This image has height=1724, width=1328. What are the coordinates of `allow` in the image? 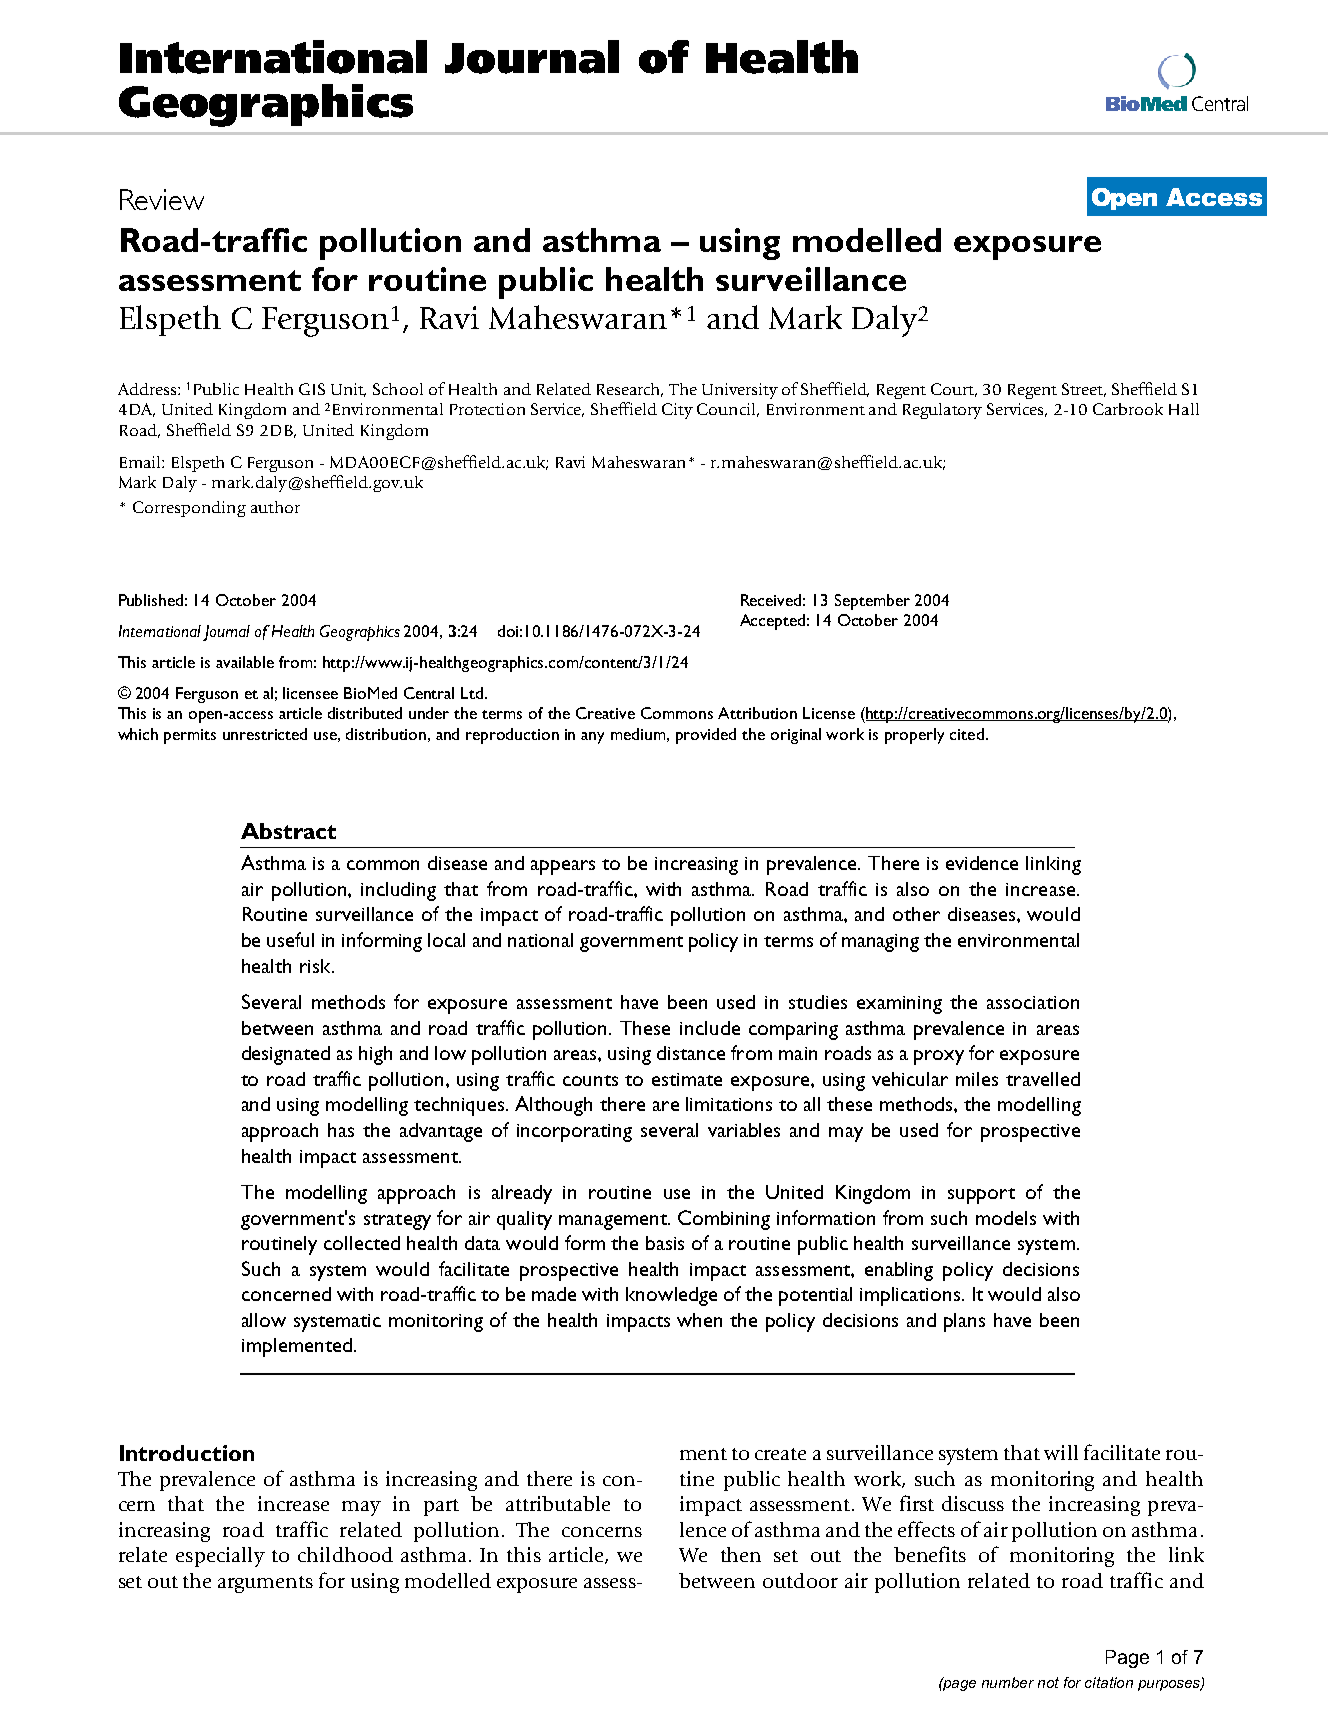 It's located at (264, 1320).
